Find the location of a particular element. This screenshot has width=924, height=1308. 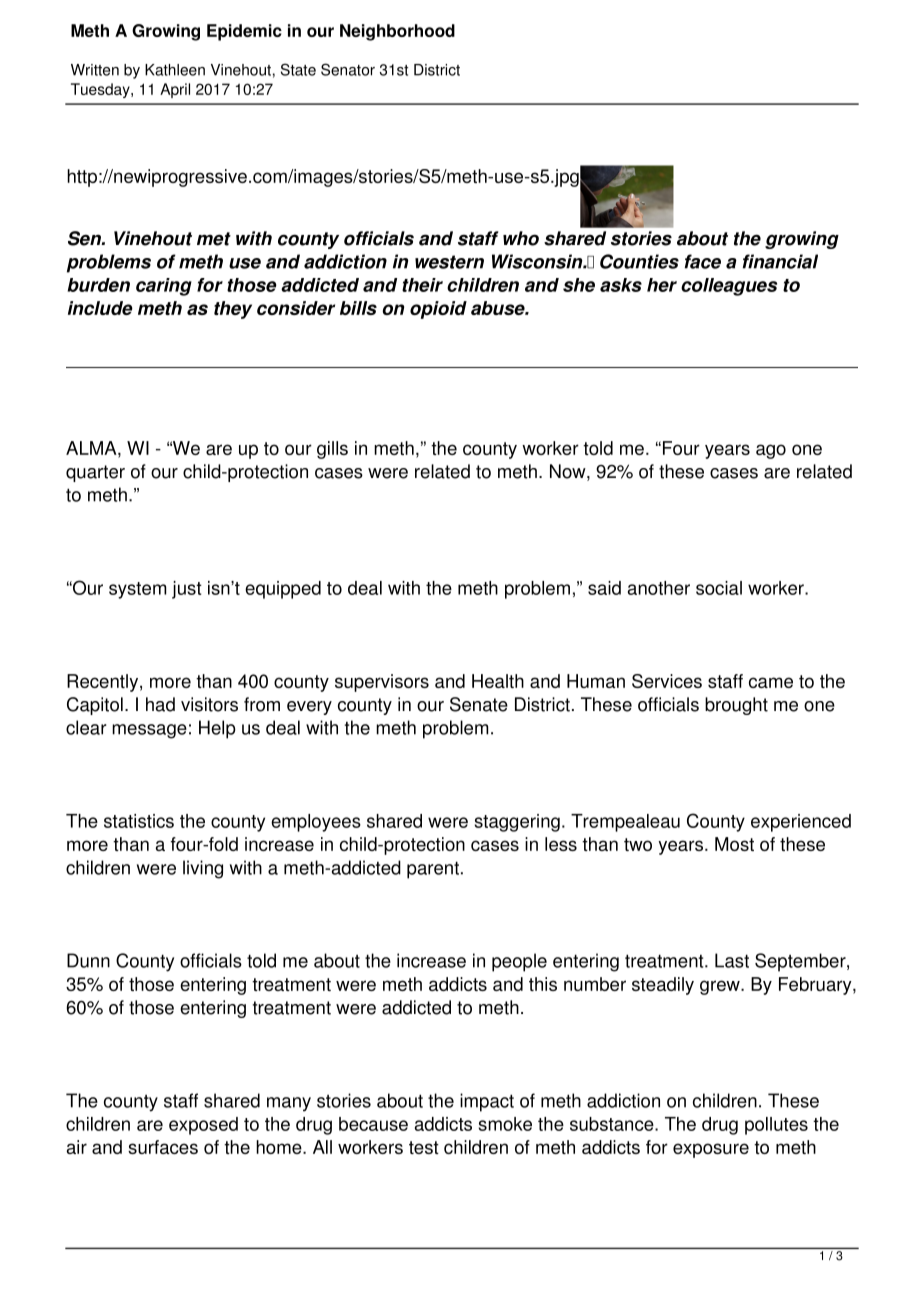

brought is located at coordinates (736, 706).
